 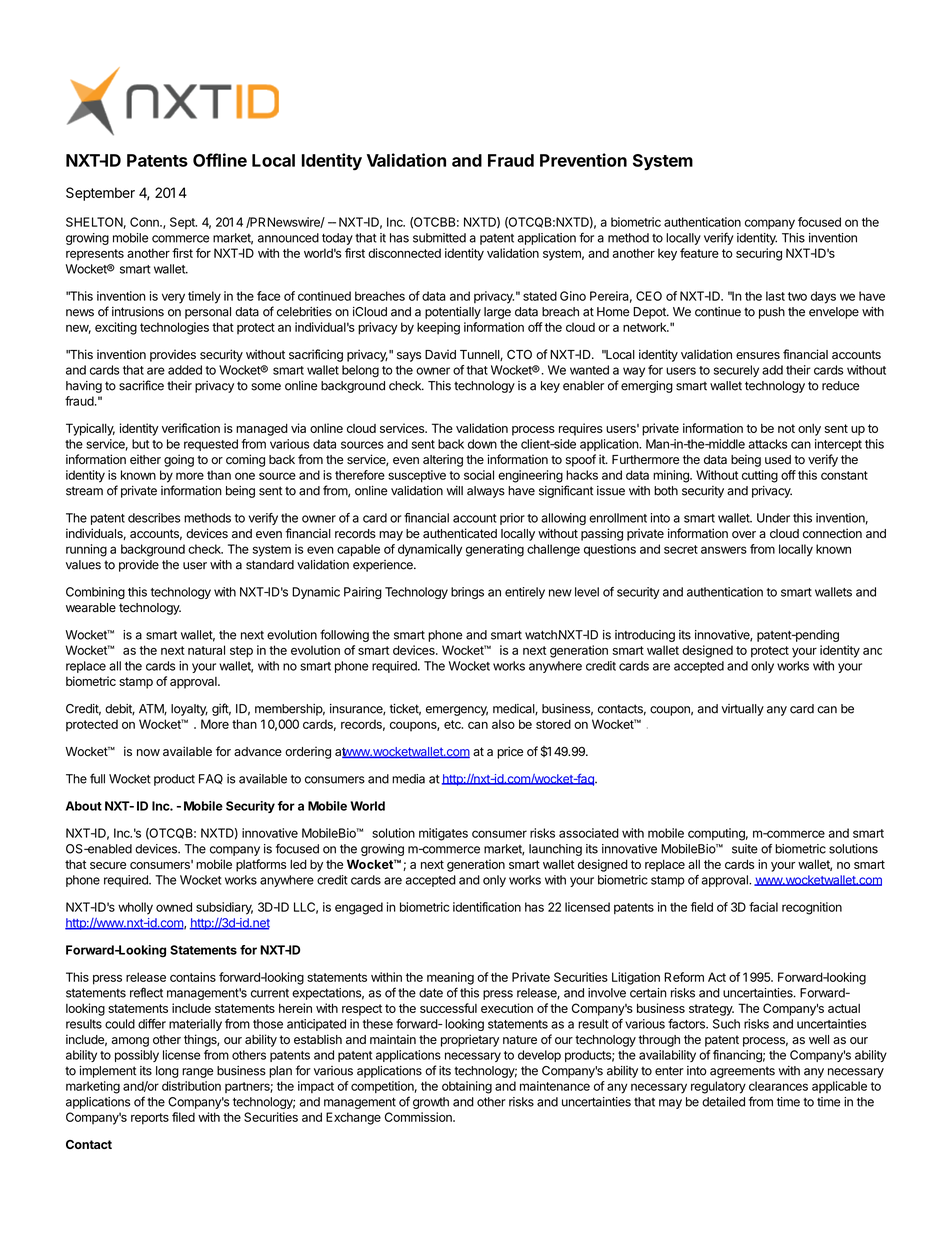 I want to click on Offline, so click(x=220, y=160).
